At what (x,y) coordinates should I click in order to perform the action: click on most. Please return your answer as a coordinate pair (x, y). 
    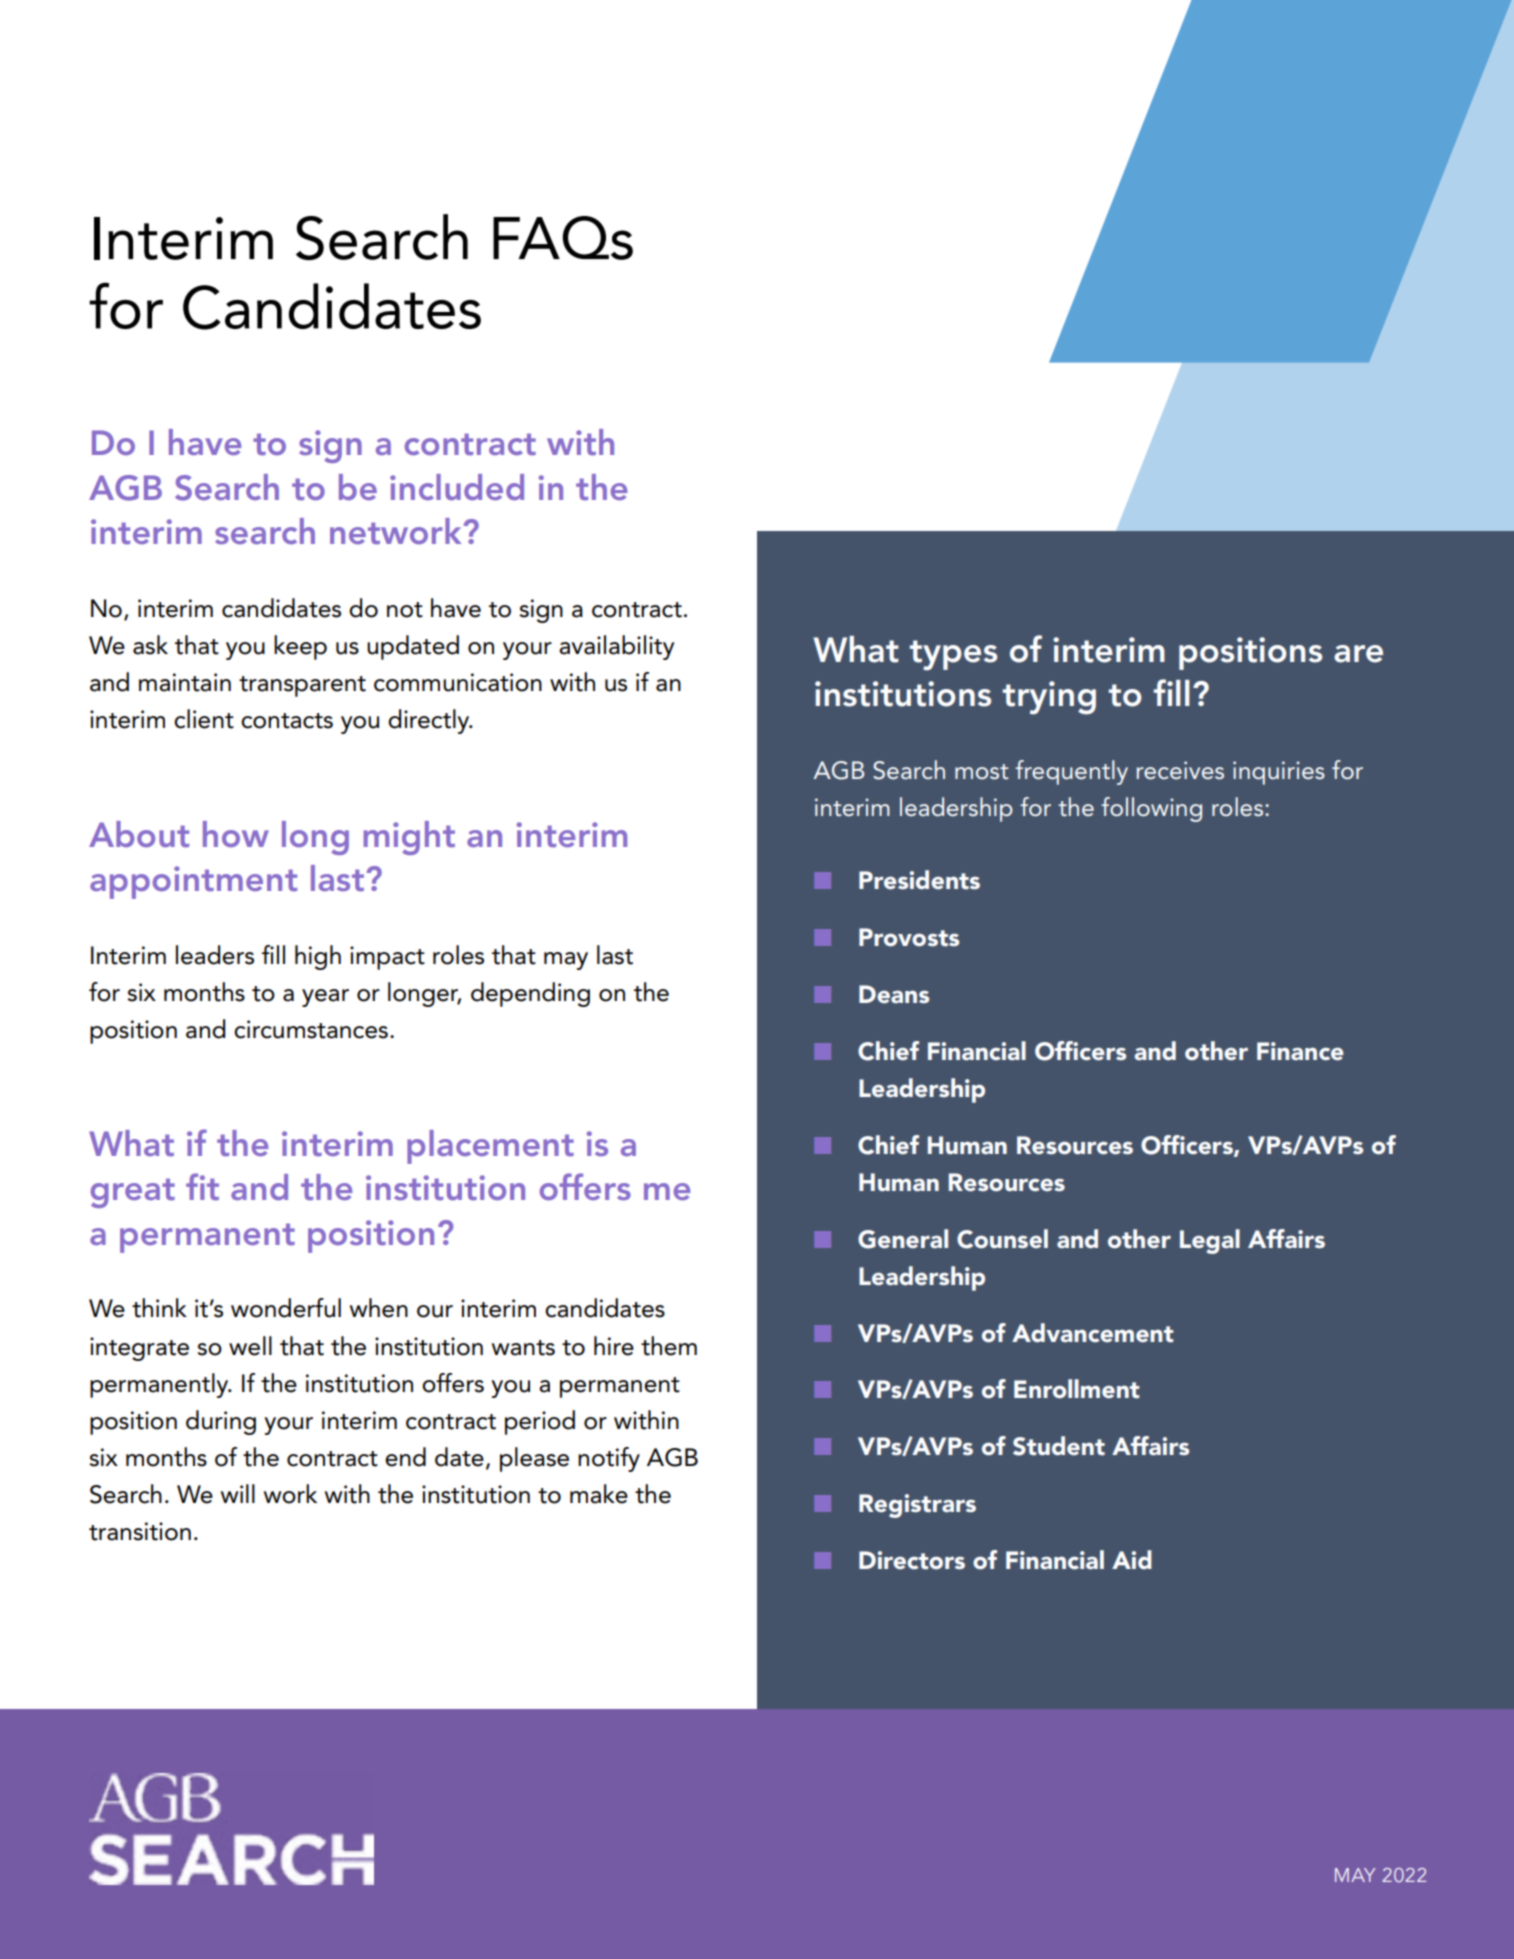
    Looking at the image, I should click on (982, 772).
